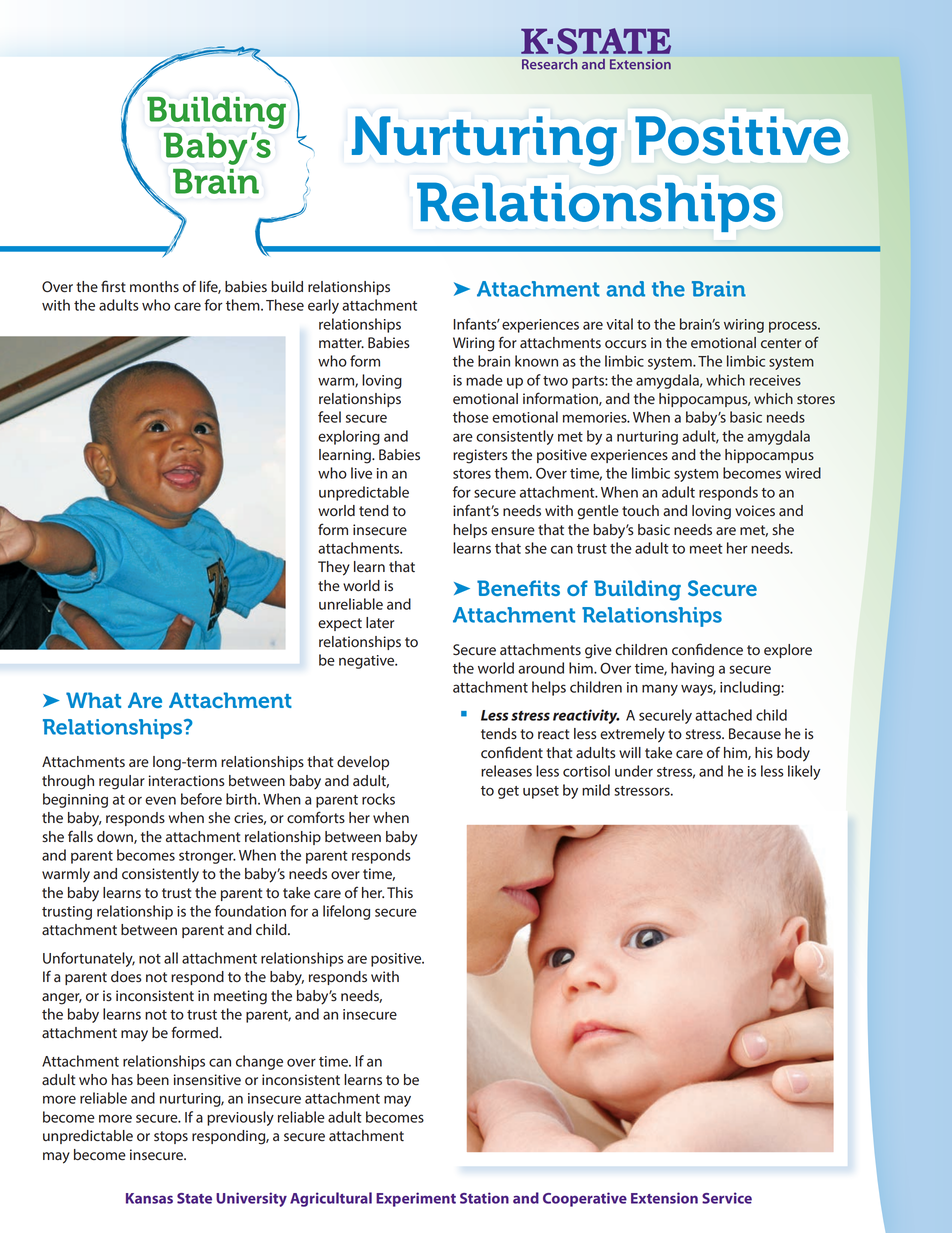 The image size is (952, 1233). Describe the element at coordinates (596, 790) in the page. I see `mild` at that location.
